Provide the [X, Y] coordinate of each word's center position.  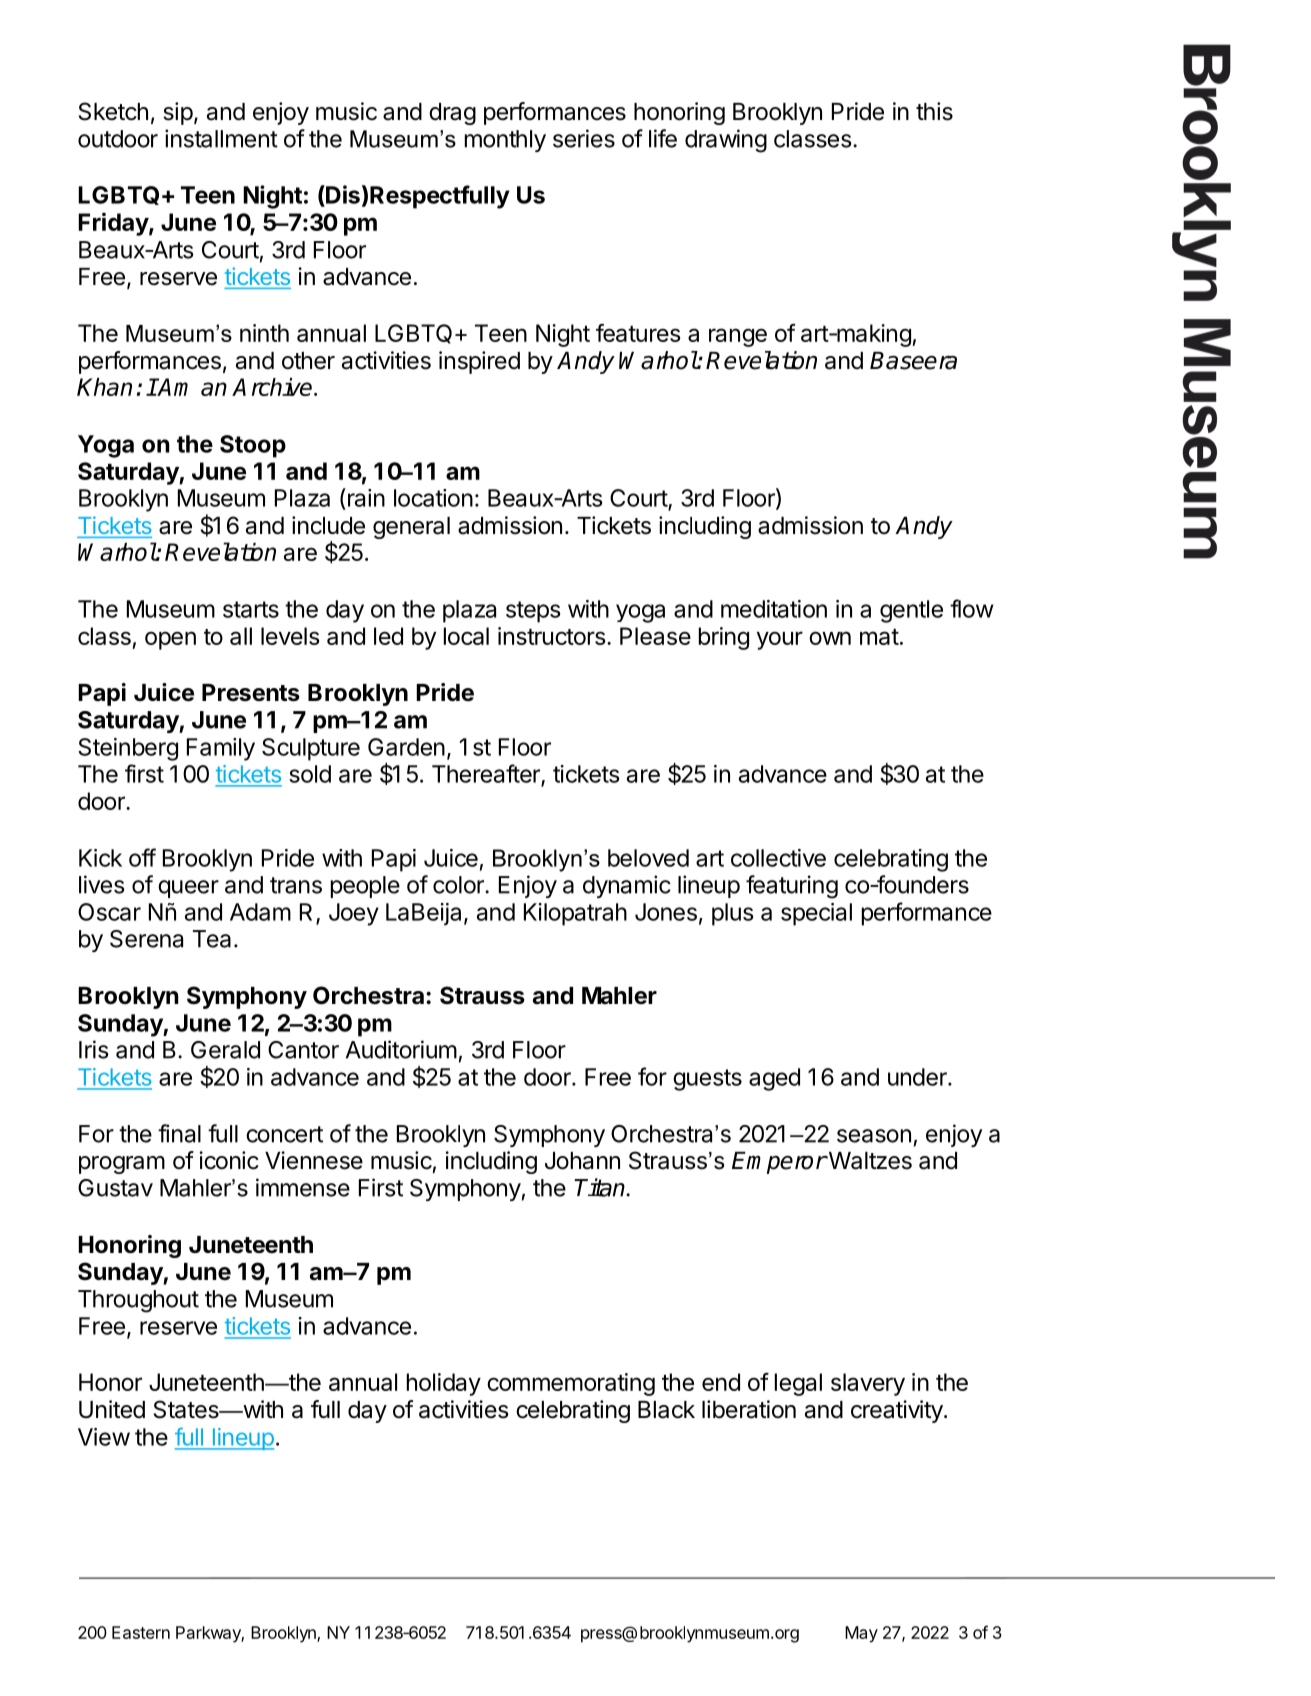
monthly [505, 141]
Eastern [141, 1632]
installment [221, 138]
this [934, 111]
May [861, 1634]
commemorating [571, 1384]
